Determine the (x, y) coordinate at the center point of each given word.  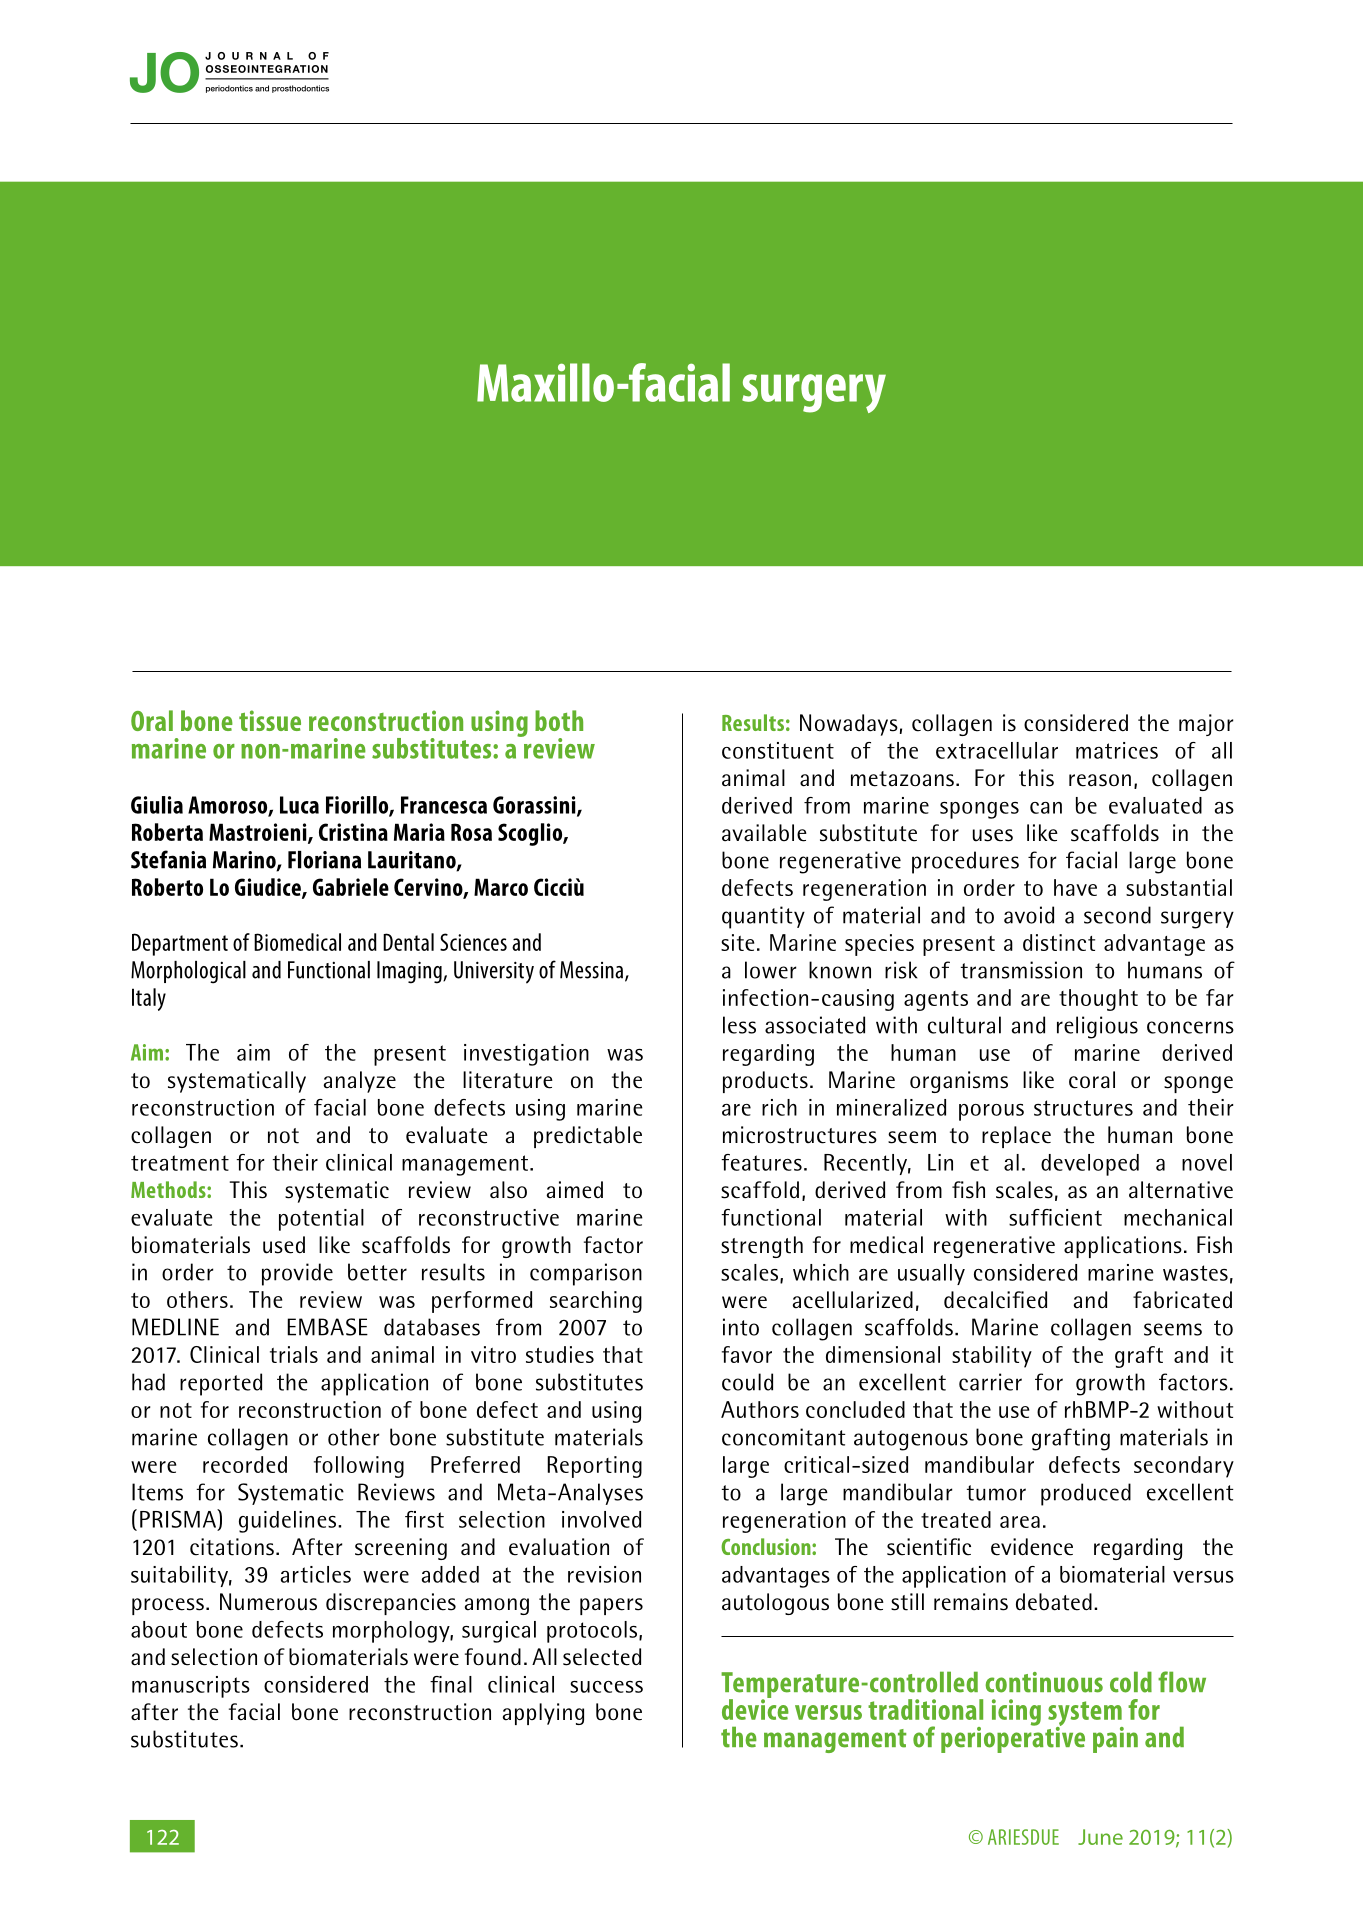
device (755, 1708)
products (765, 1082)
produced (1086, 1494)
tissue (270, 720)
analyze (360, 1082)
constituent (778, 750)
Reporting (594, 1467)
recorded (245, 1464)
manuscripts (191, 1687)
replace (1016, 1137)
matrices (1117, 750)
